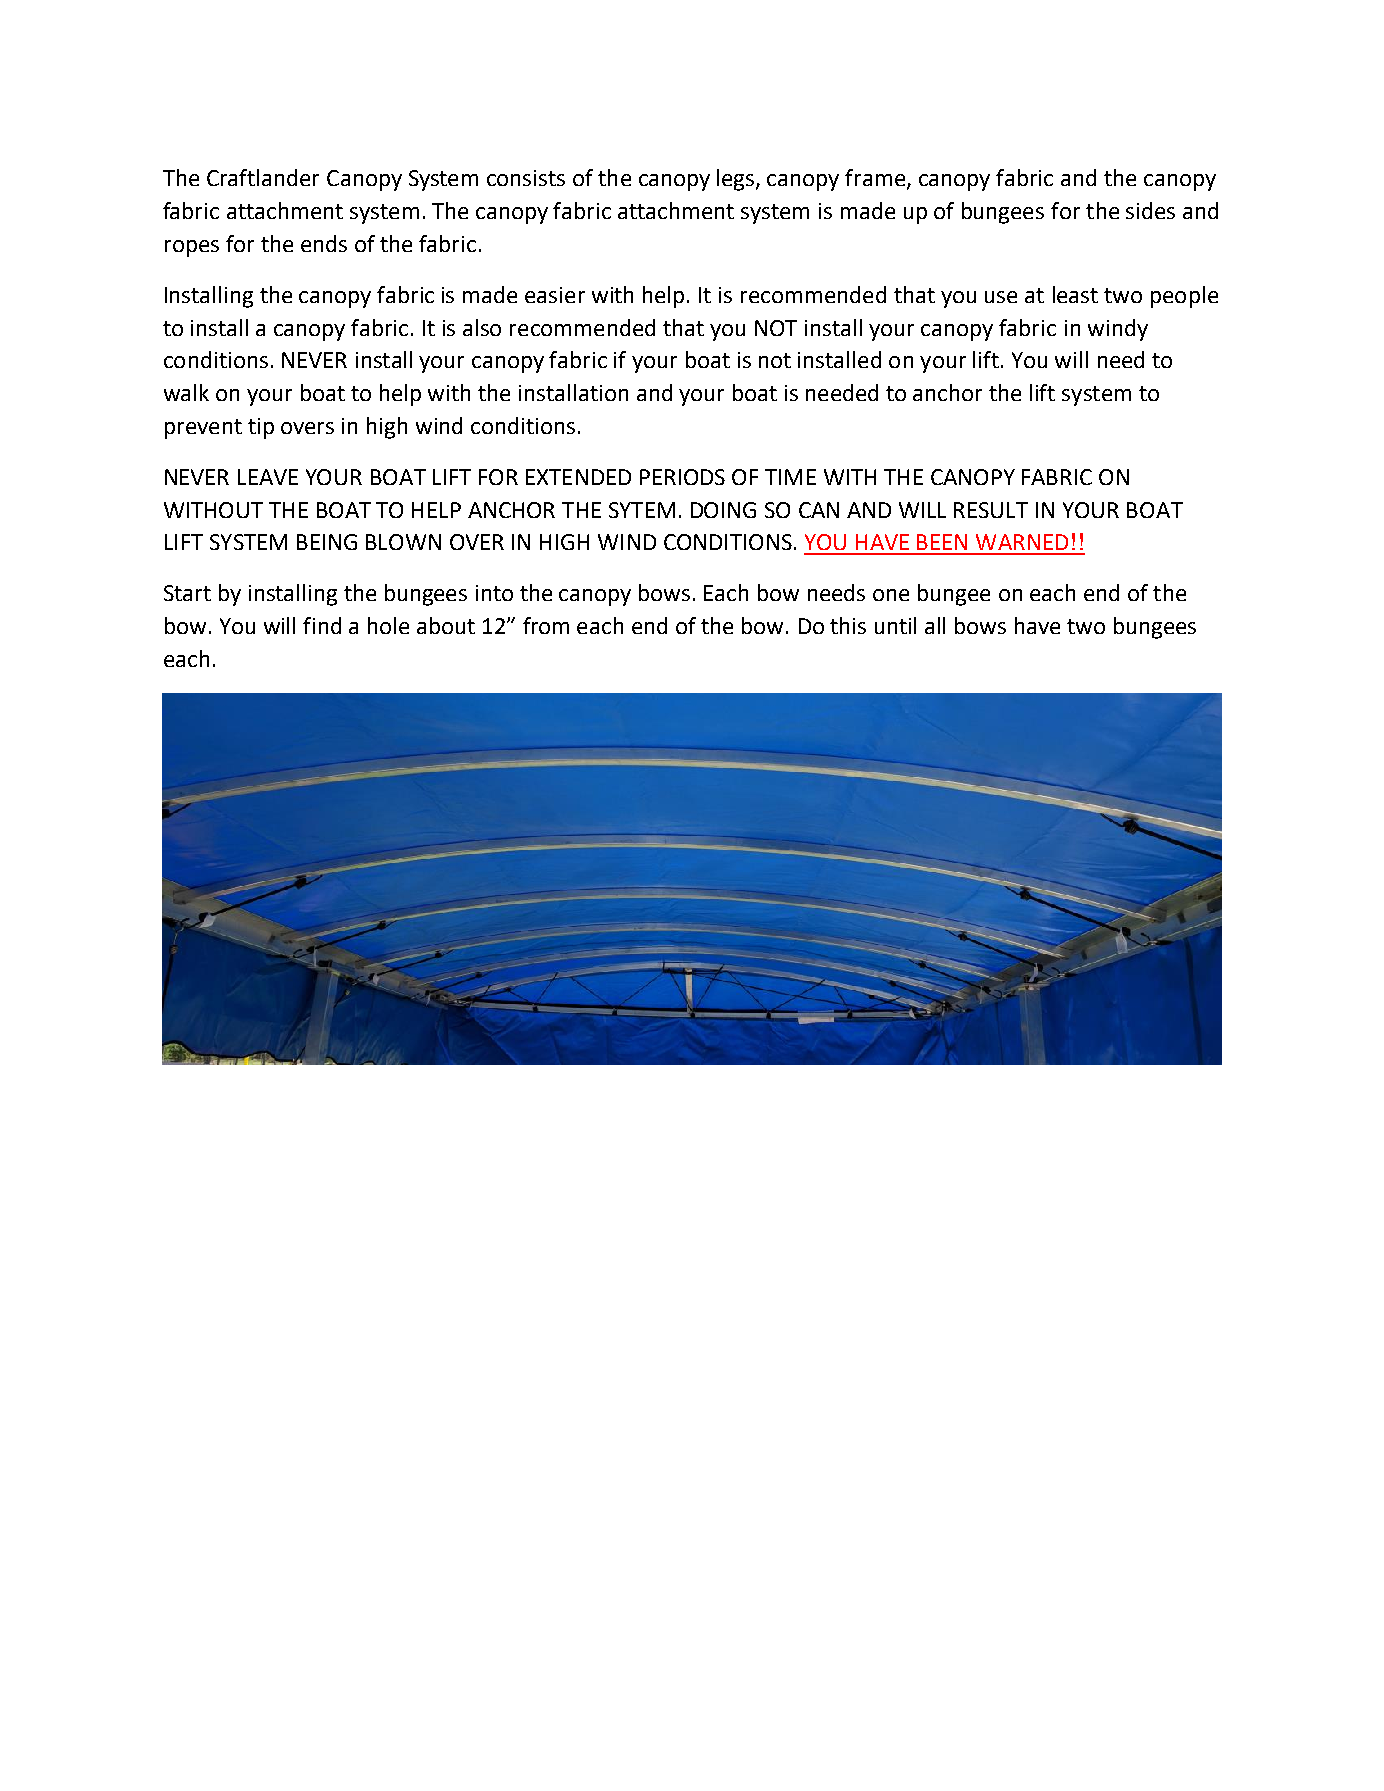 This screenshot has width=1384, height=1791. Describe the element at coordinates (268, 477) in the screenshot. I see `LEAVE` at that location.
